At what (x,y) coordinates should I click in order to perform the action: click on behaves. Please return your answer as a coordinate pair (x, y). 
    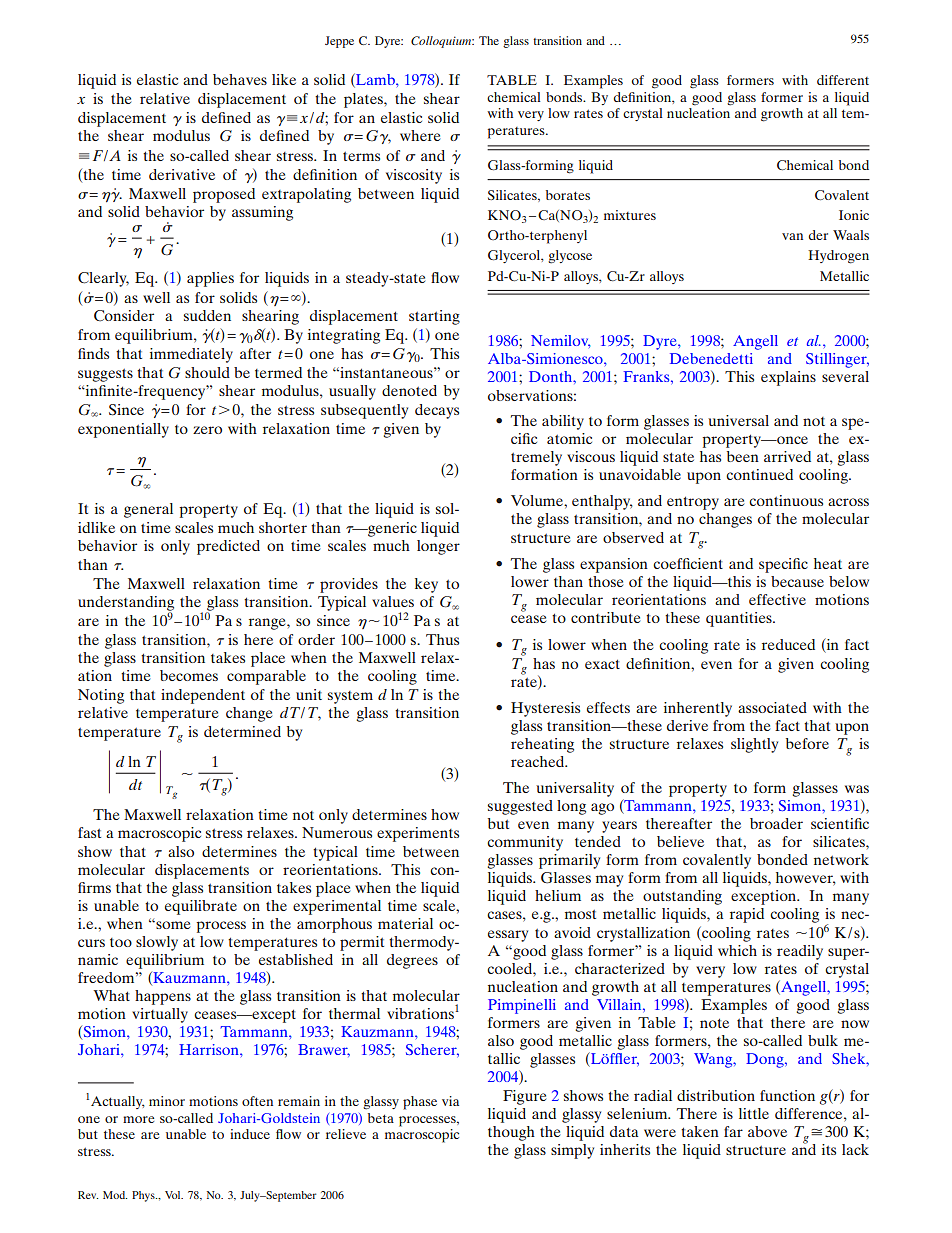
    Looking at the image, I should click on (240, 79).
